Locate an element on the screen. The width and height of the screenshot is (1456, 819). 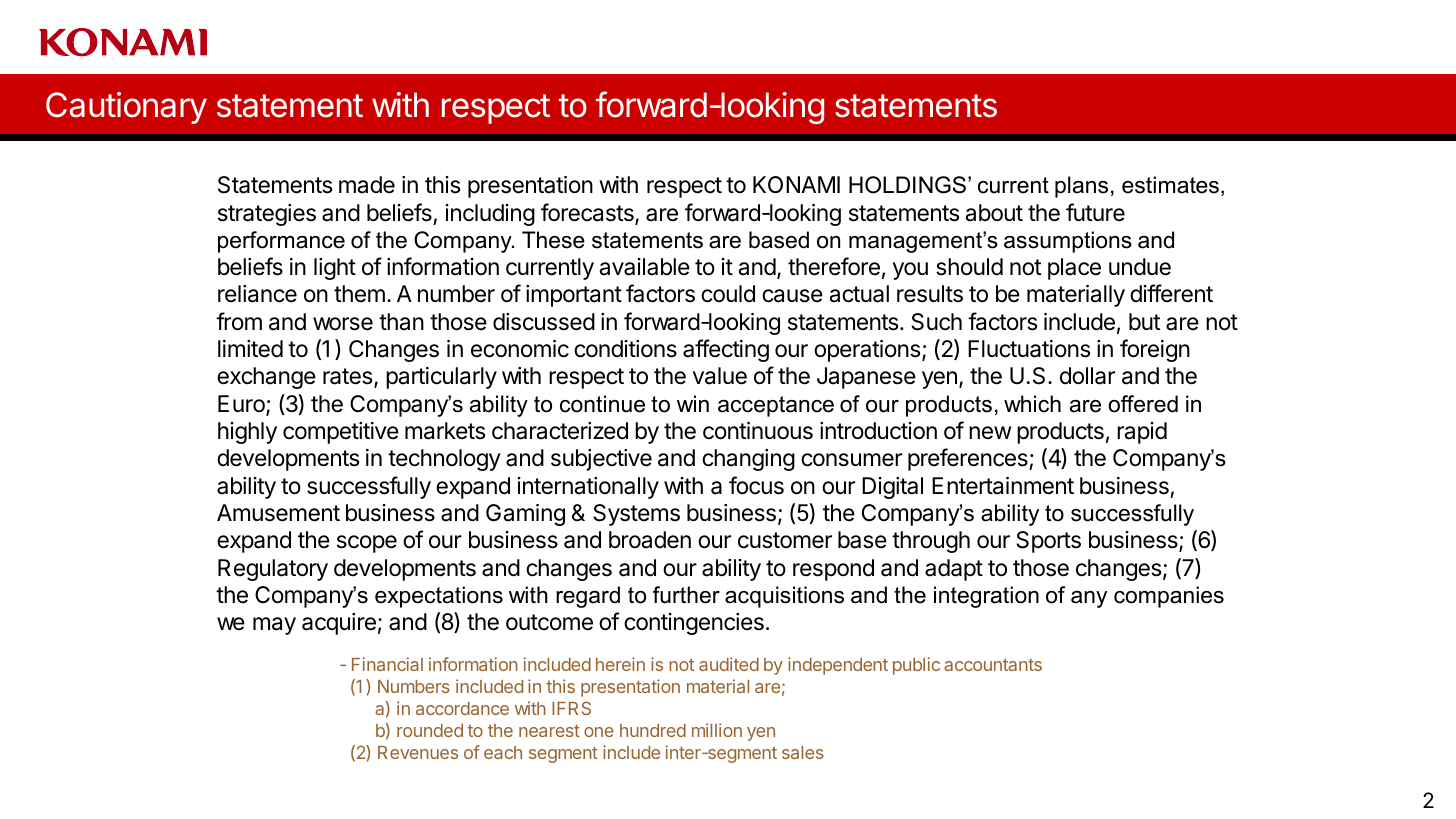
Systems is located at coordinates (636, 515).
